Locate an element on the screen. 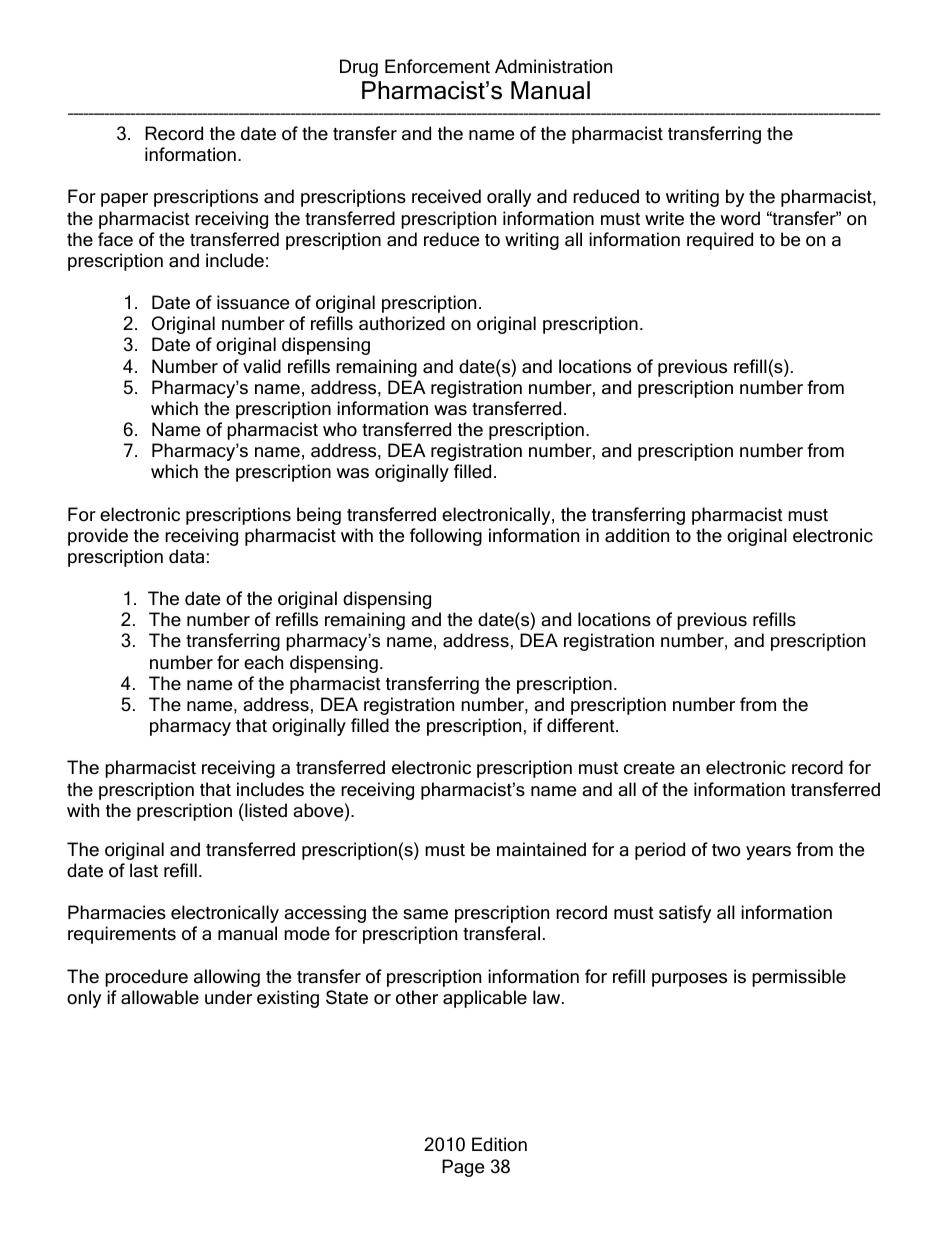 The height and width of the screenshot is (1233, 952). allowable is located at coordinates (160, 997).
